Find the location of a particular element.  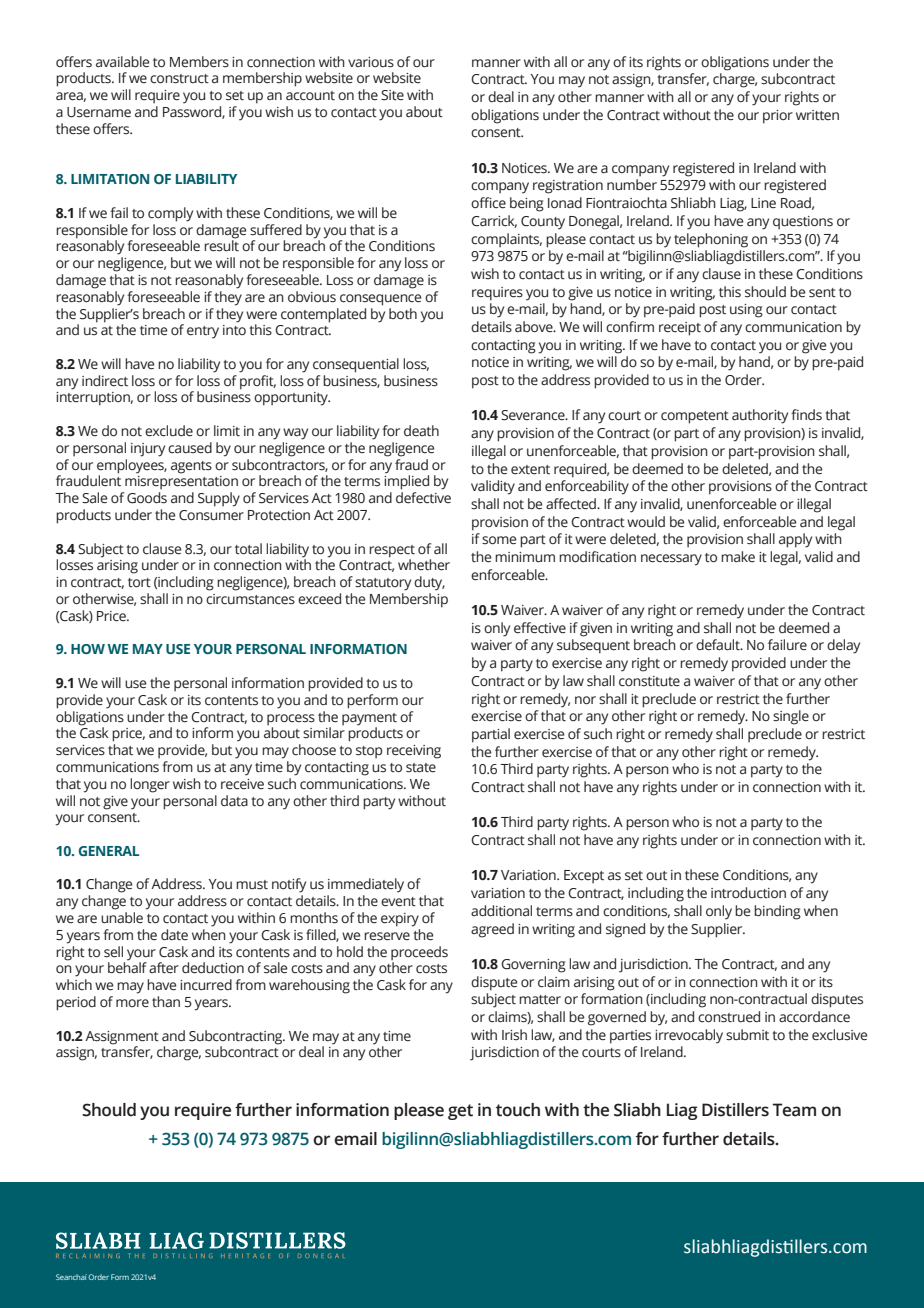

Team is located at coordinates (794, 1110).
